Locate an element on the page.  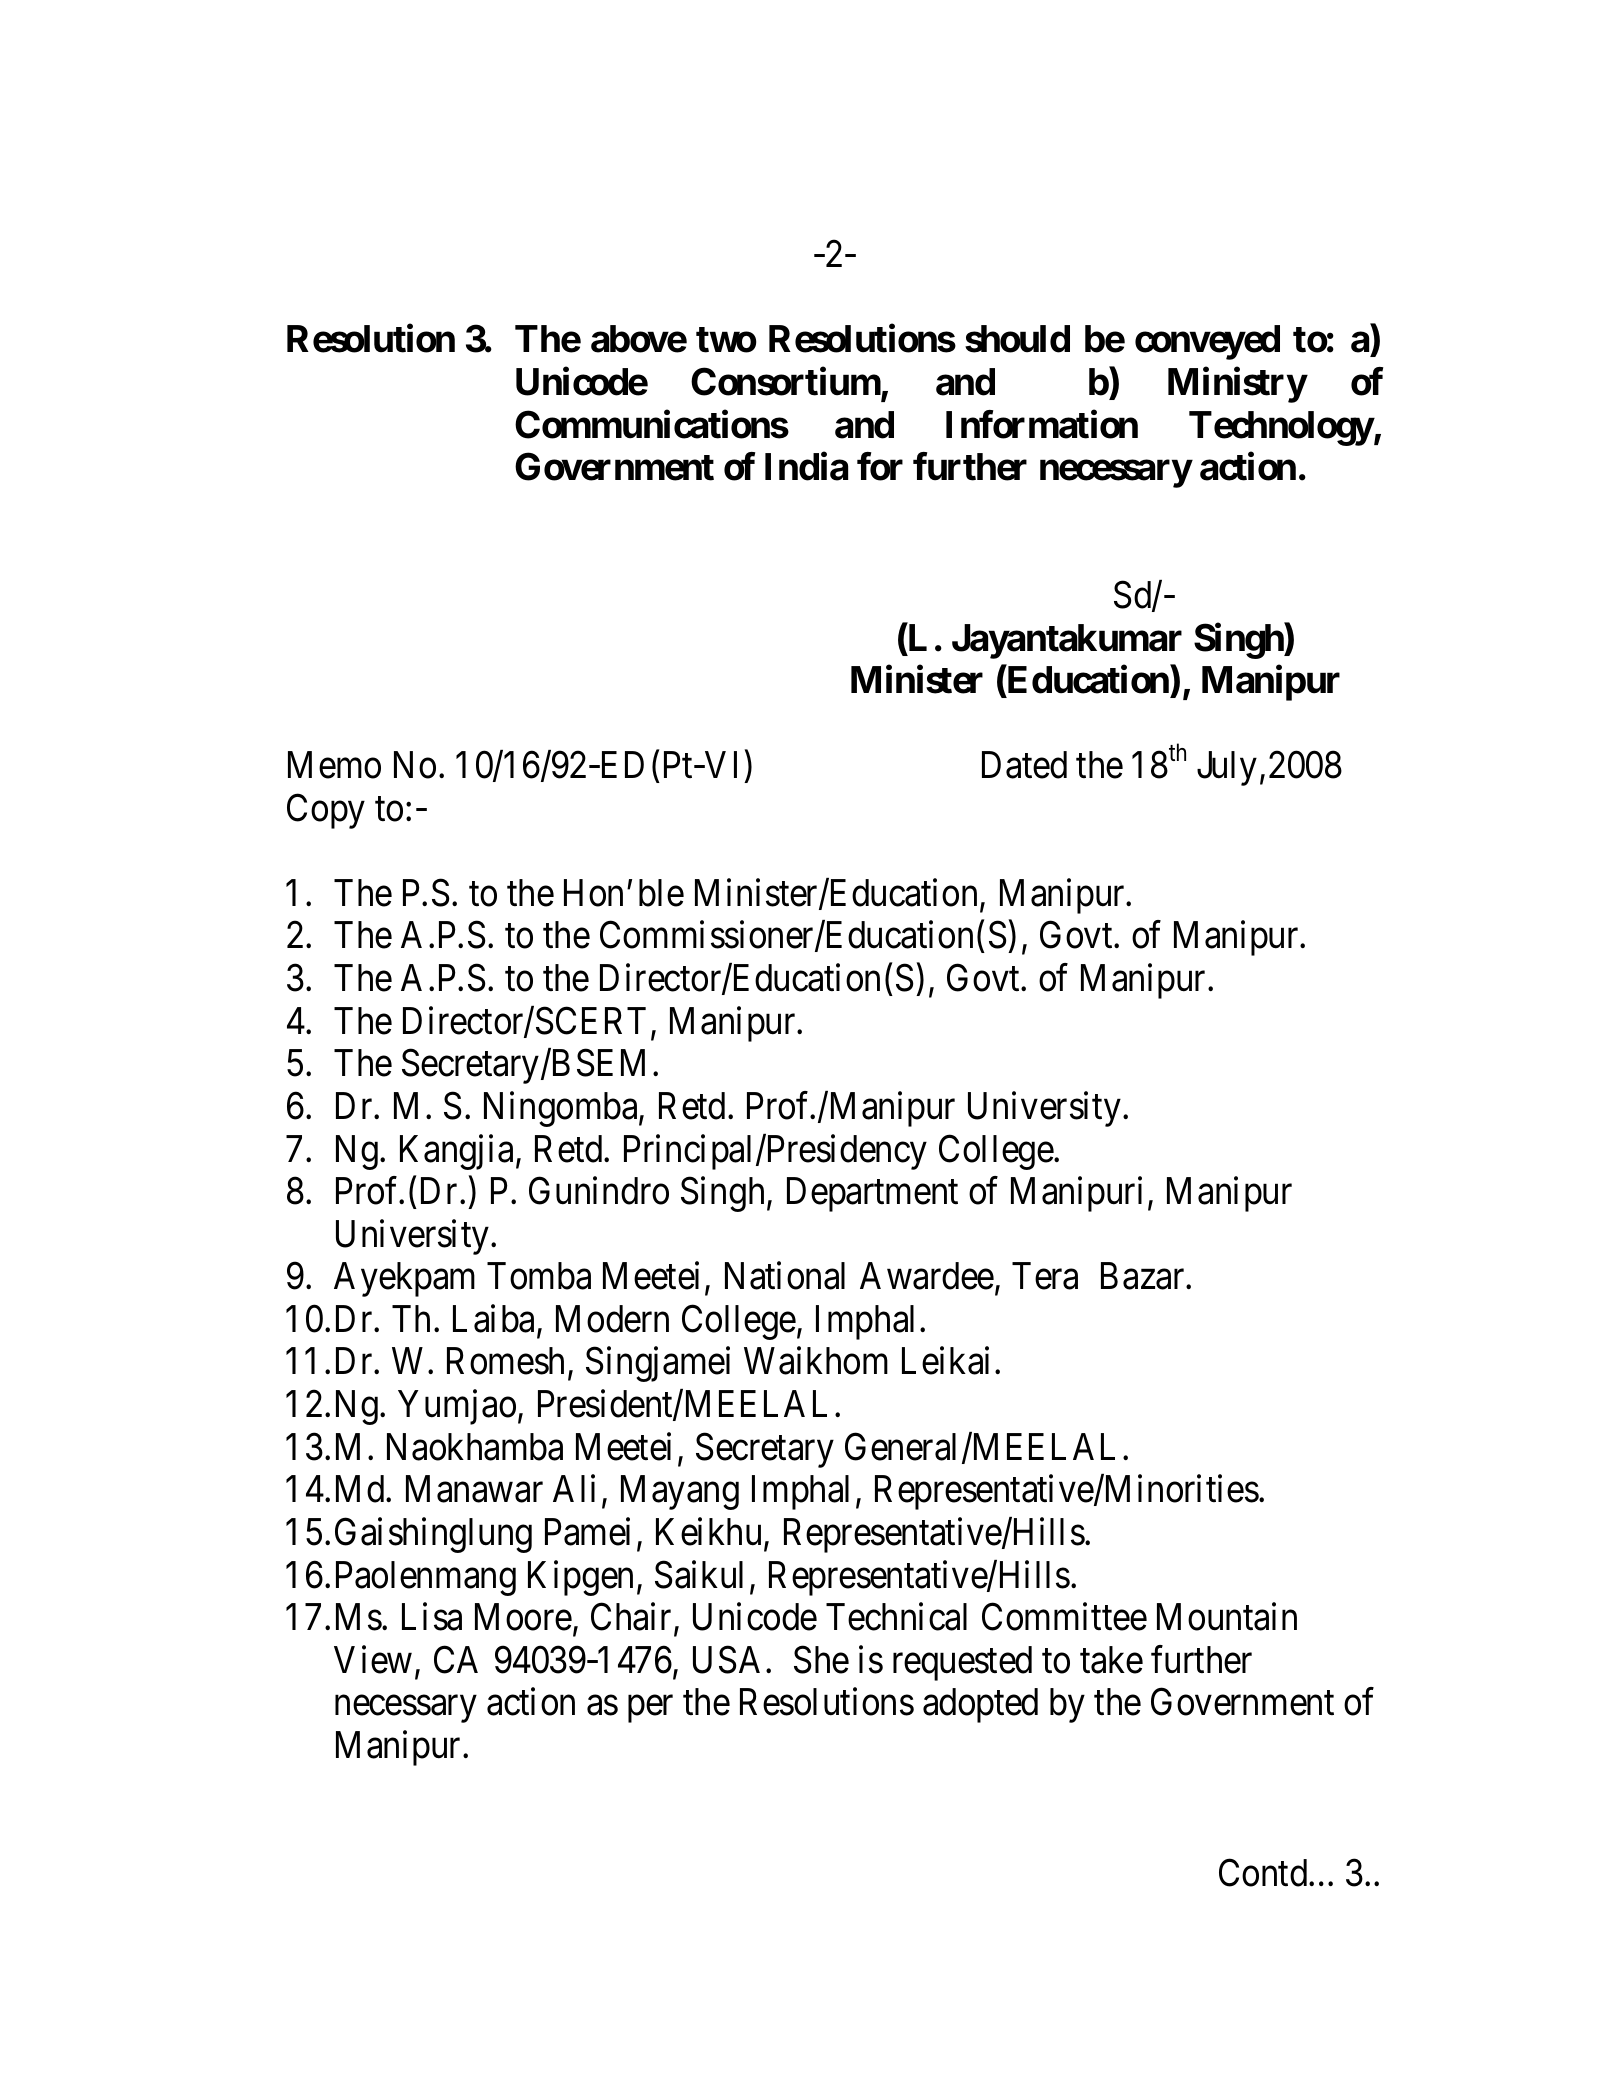
conveyed is located at coordinates (1207, 343).
